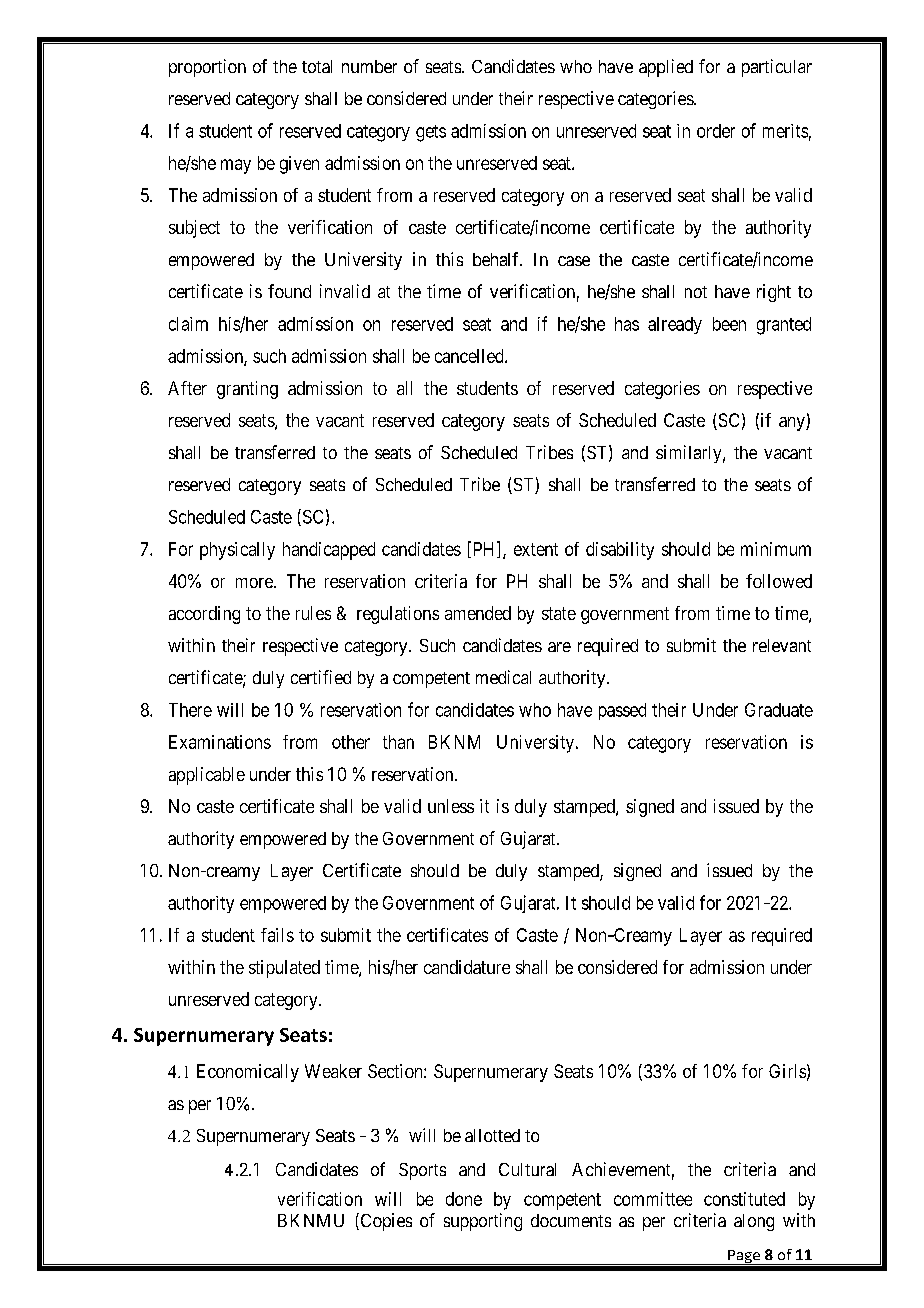  Describe the element at coordinates (779, 710) in the screenshot. I see `Graduate` at that location.
